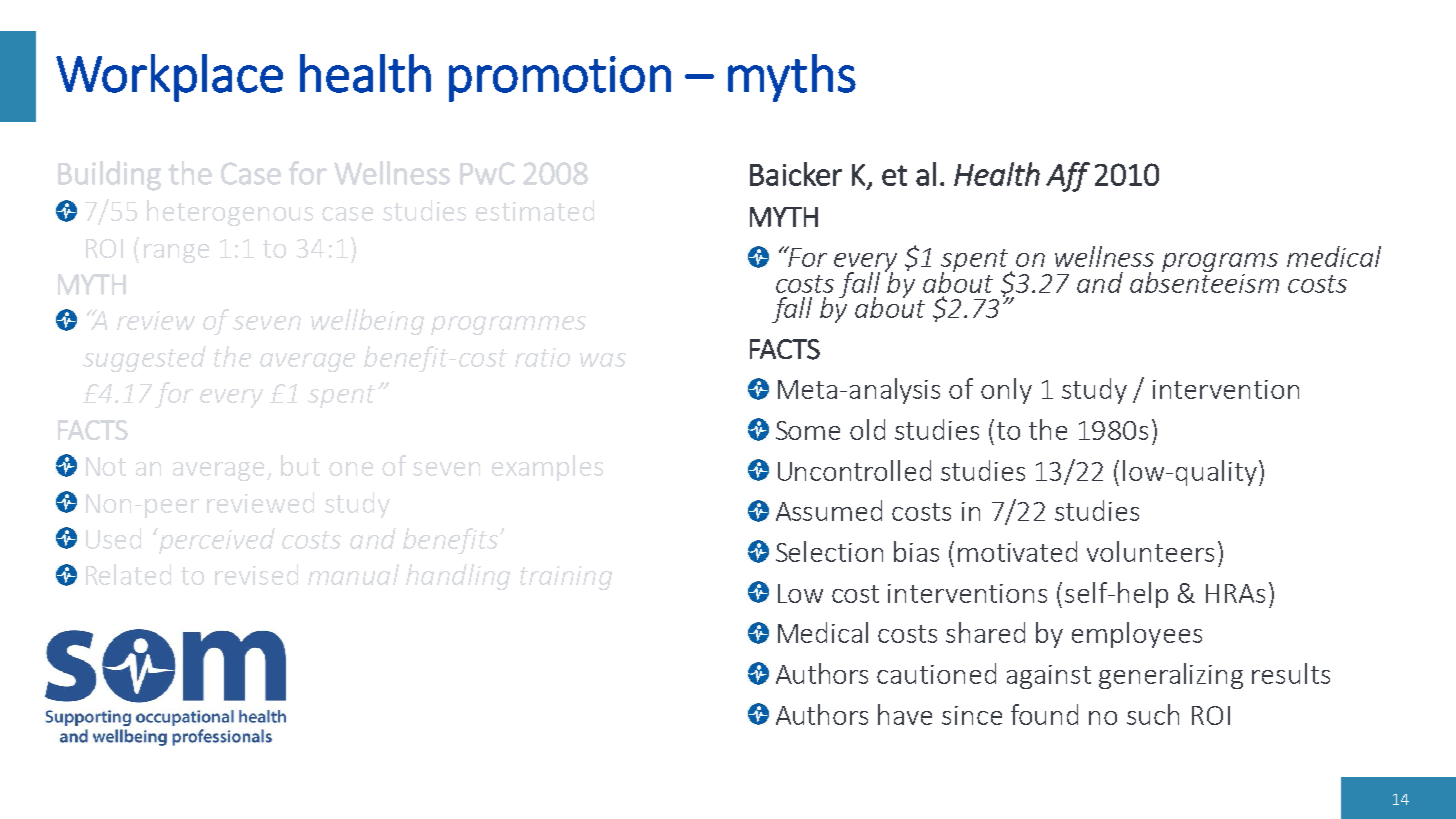  I want to click on cautioned, so click(936, 673).
